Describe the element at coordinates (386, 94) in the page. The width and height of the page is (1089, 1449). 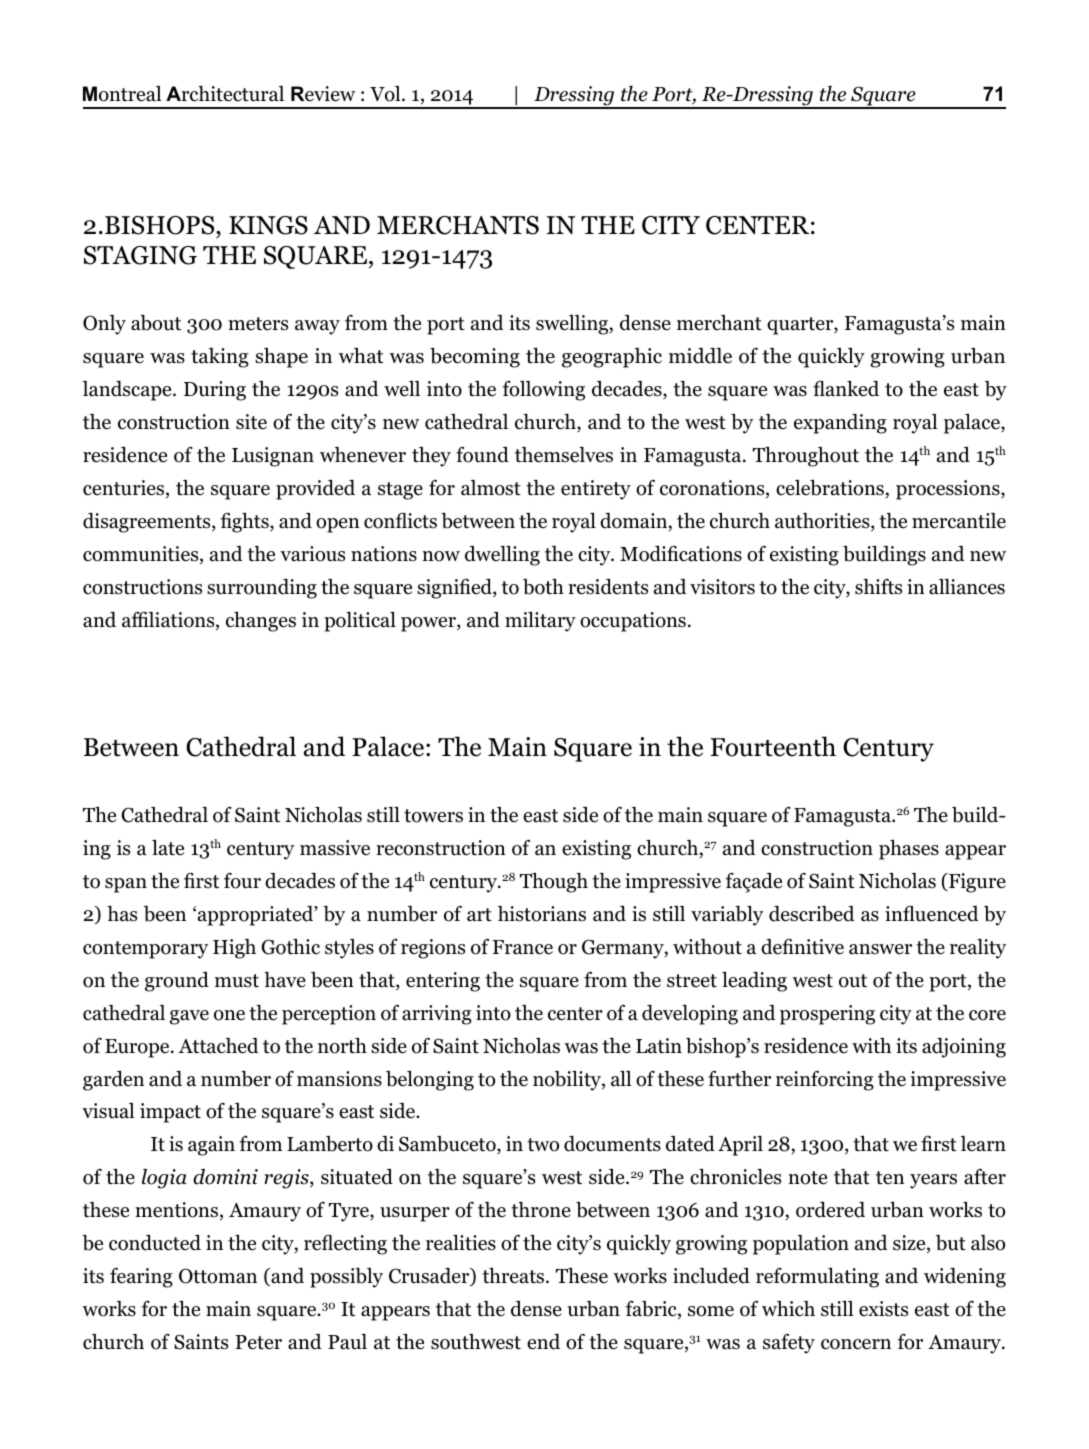
I see `Vol` at that location.
